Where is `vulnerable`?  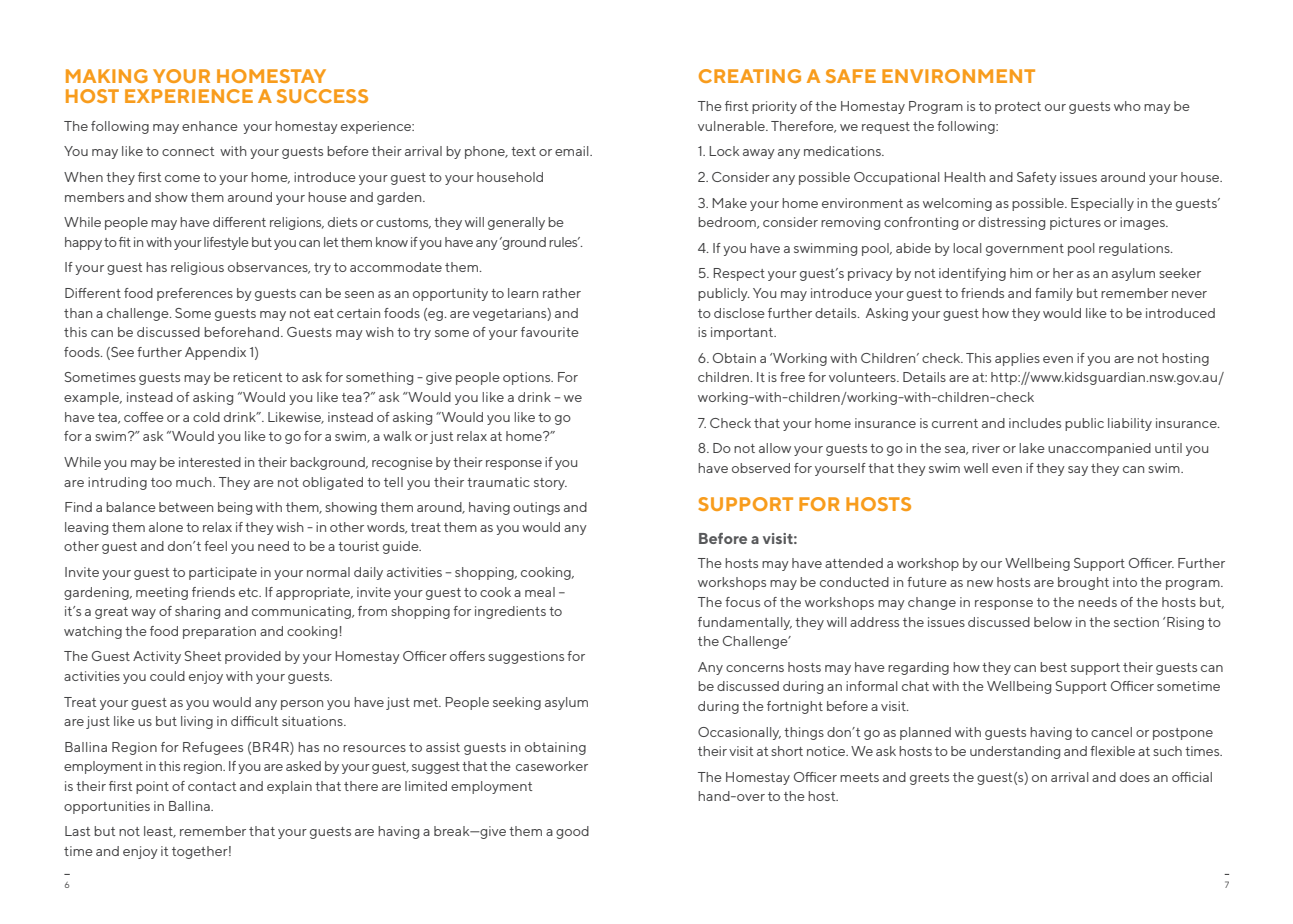 vulnerable is located at coordinates (732, 126).
